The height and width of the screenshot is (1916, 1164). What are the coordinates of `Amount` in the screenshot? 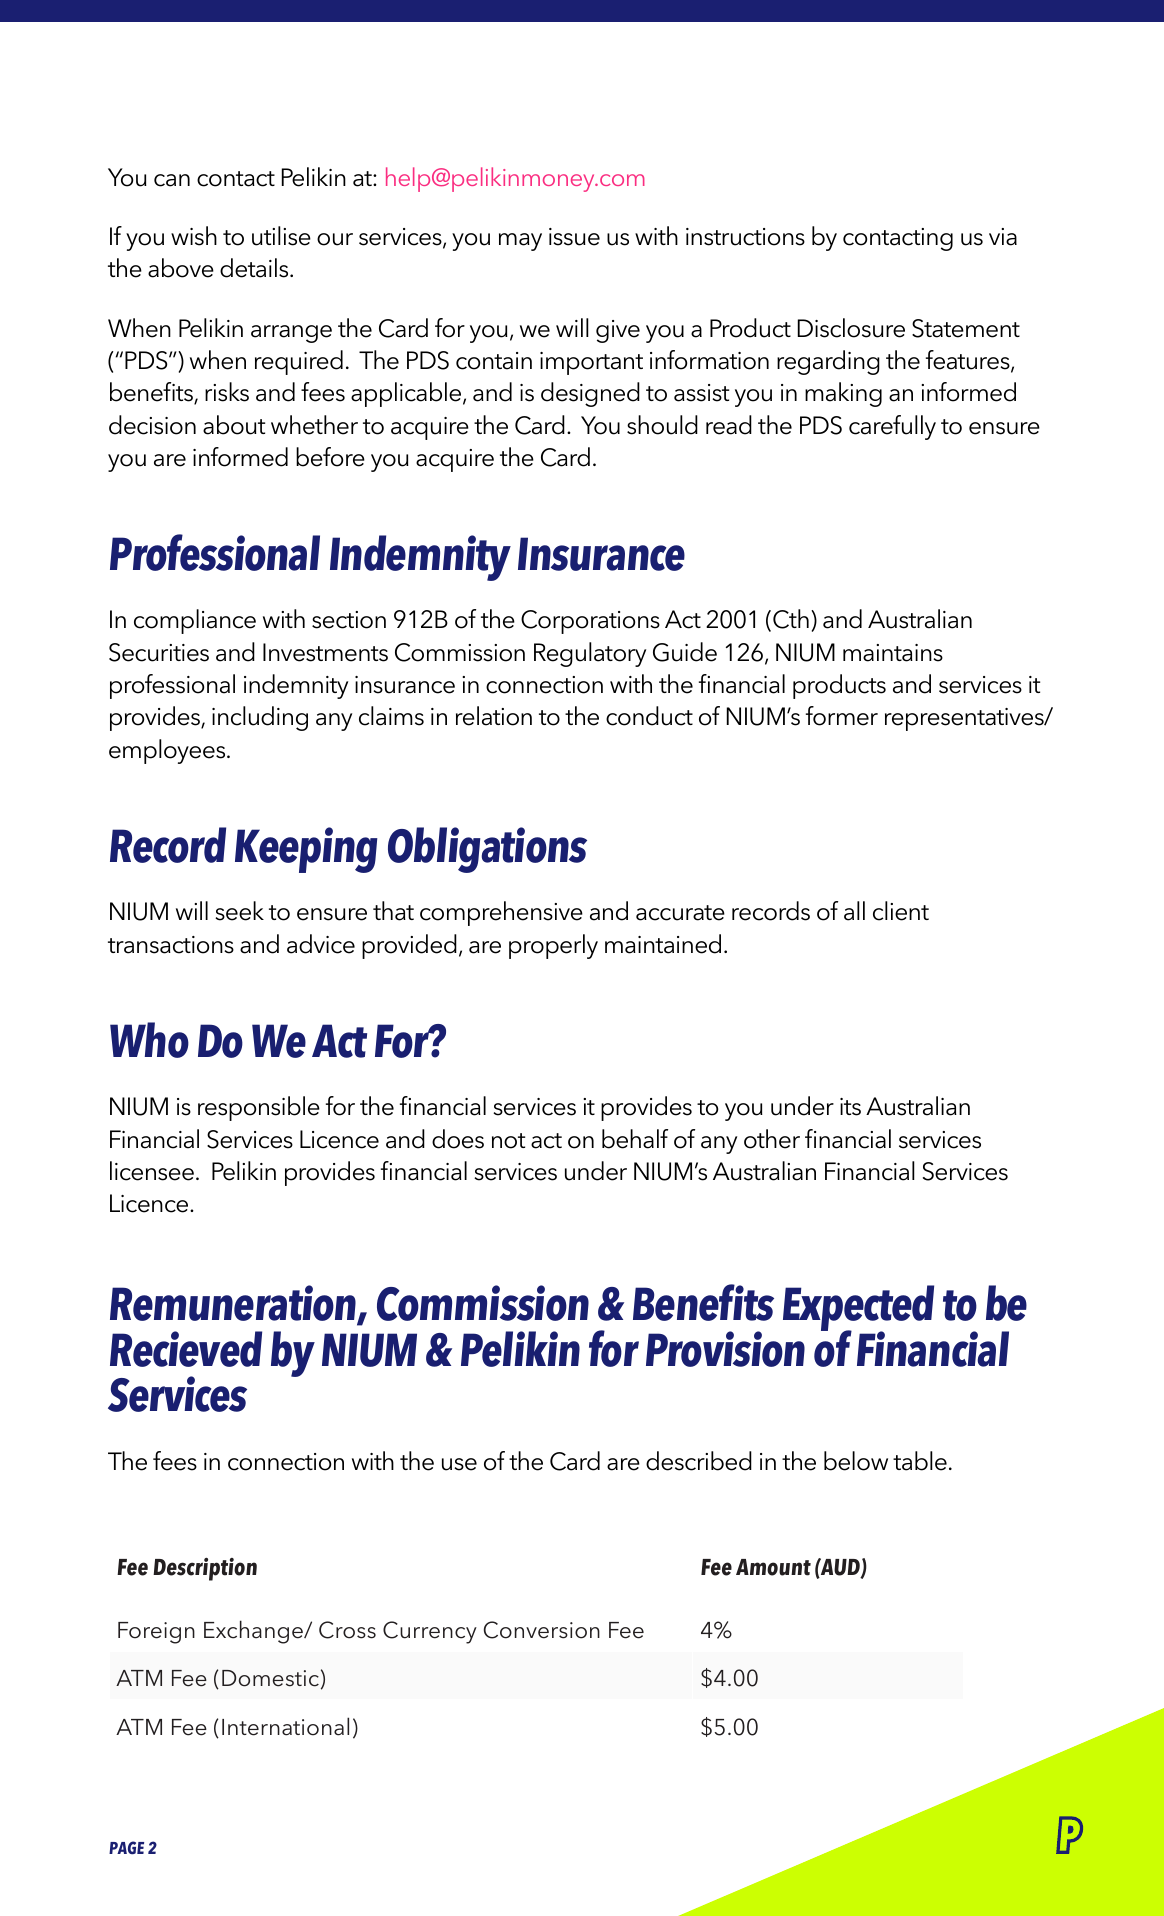 It's located at (773, 1567).
